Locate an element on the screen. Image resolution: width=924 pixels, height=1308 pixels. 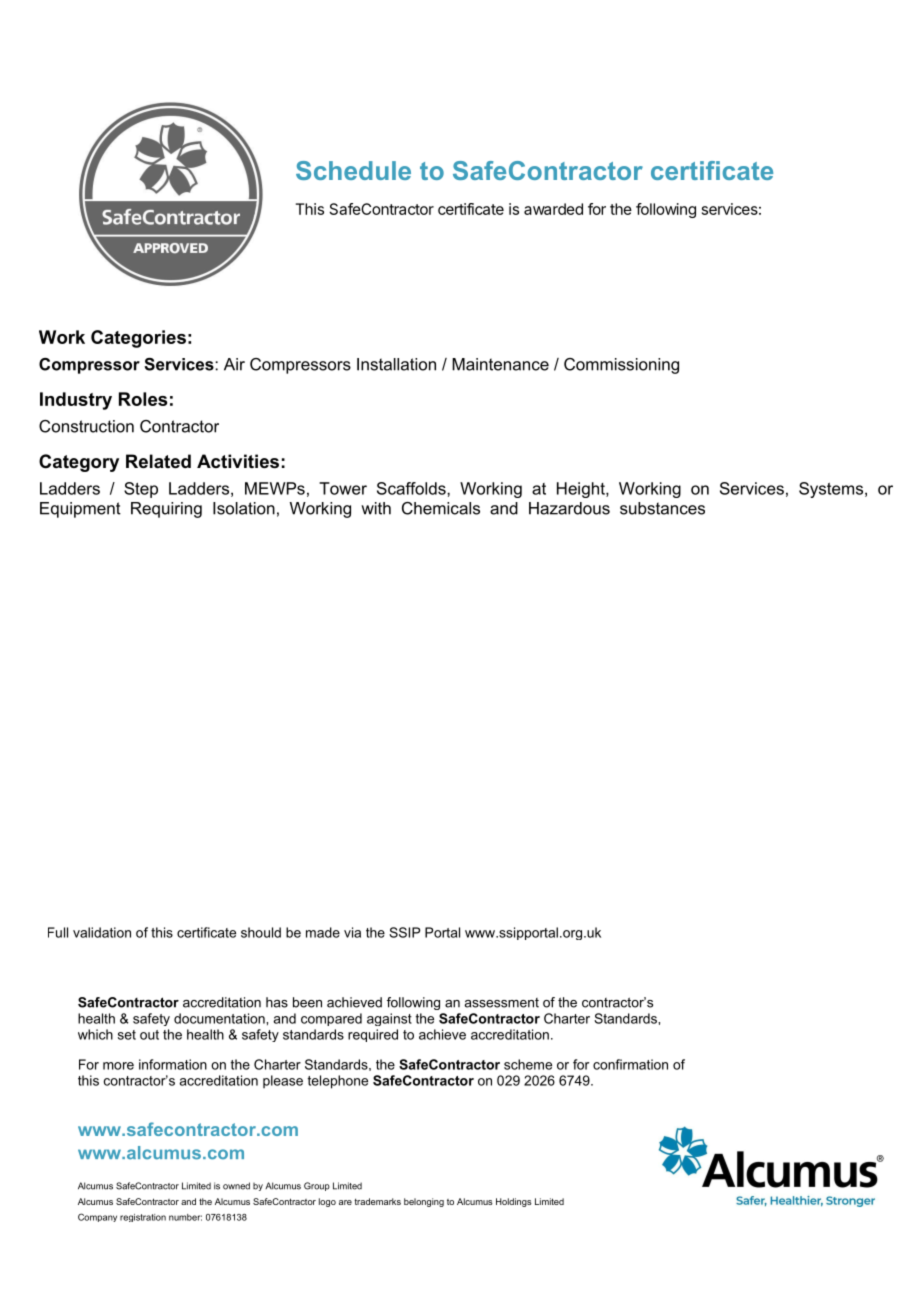
Requiring is located at coordinates (166, 510).
